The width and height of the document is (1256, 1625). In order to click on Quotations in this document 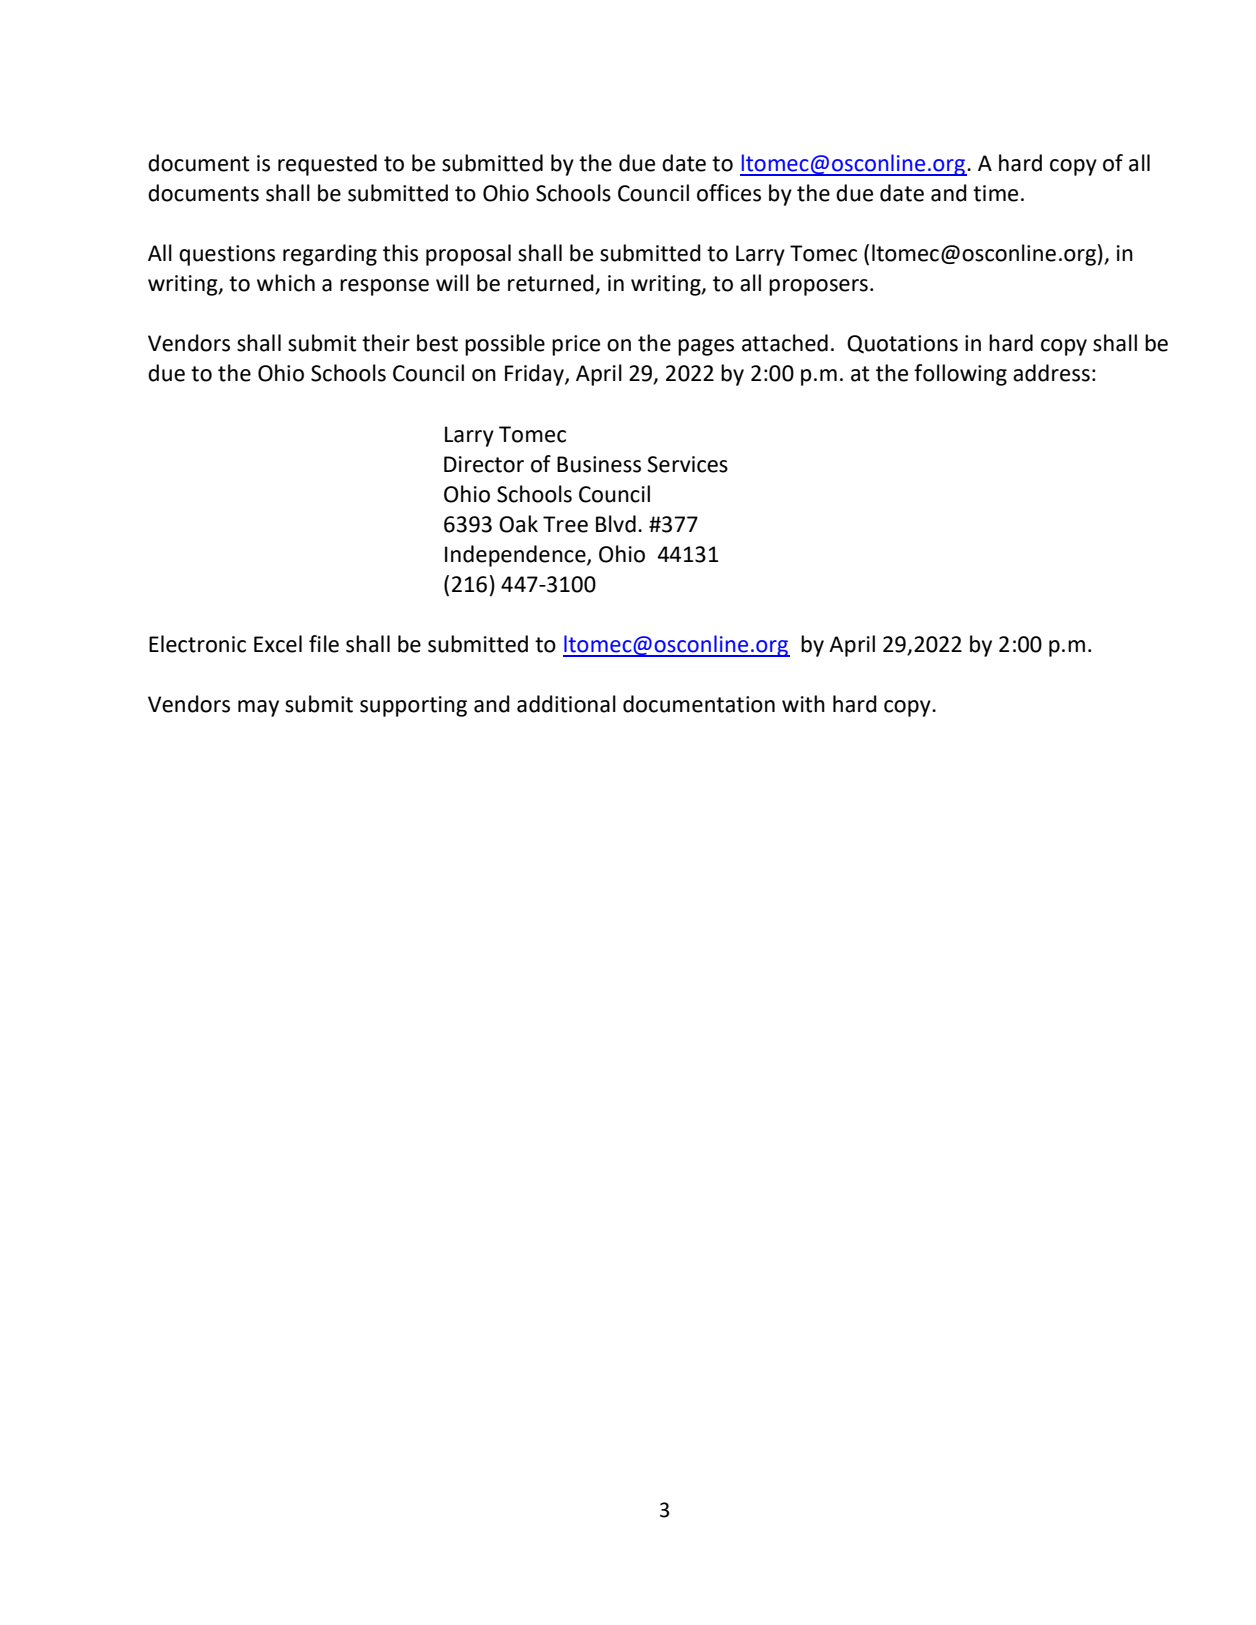, I will do `click(902, 344)`.
